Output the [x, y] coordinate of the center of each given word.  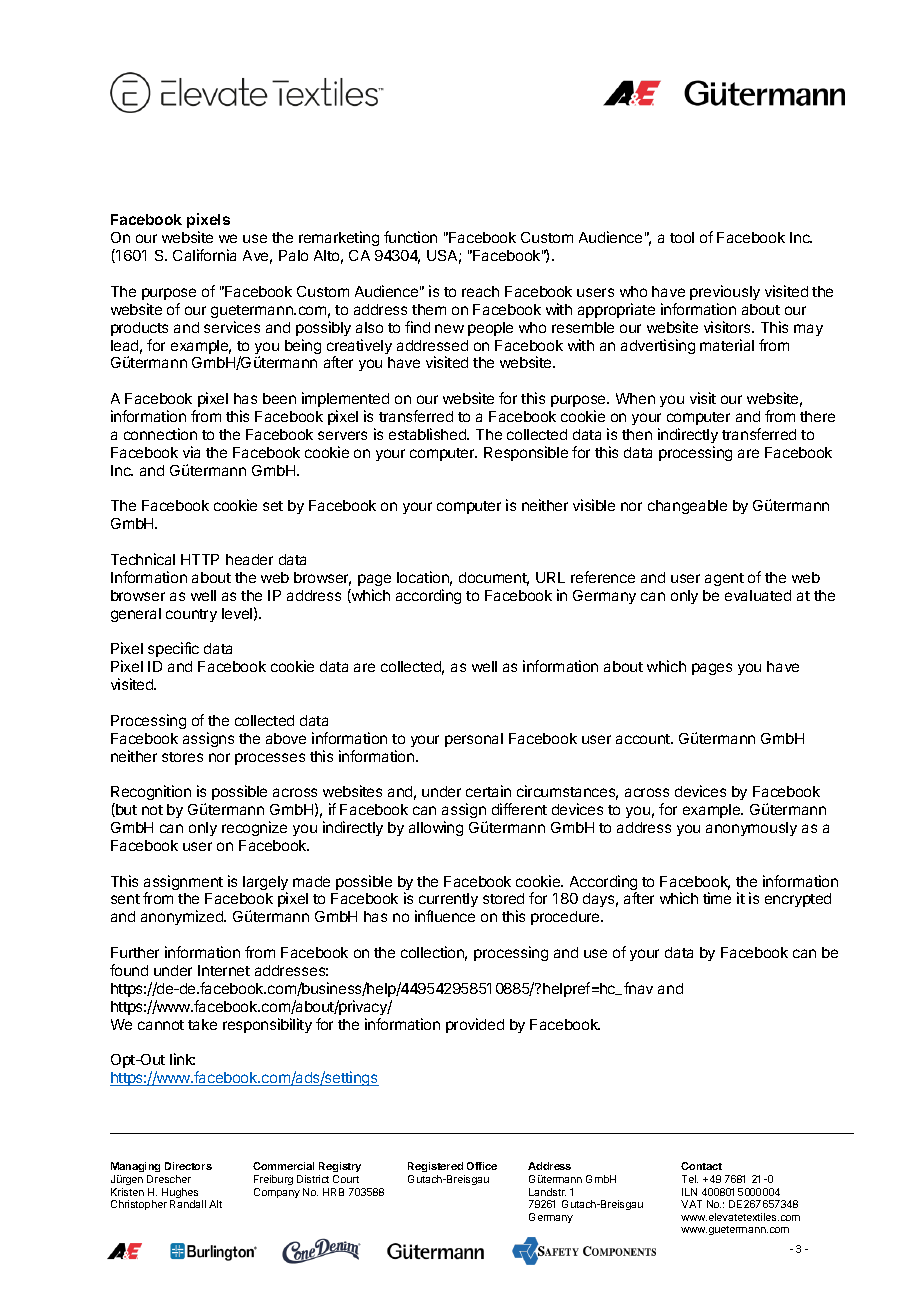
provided [475, 1025]
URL [550, 577]
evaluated [758, 595]
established [428, 434]
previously [725, 292]
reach [480, 291]
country [191, 615]
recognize [254, 828]
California [204, 255]
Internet [224, 970]
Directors [188, 1166]
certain [488, 791]
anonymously [751, 829]
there [817, 416]
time [717, 898]
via [191, 452]
